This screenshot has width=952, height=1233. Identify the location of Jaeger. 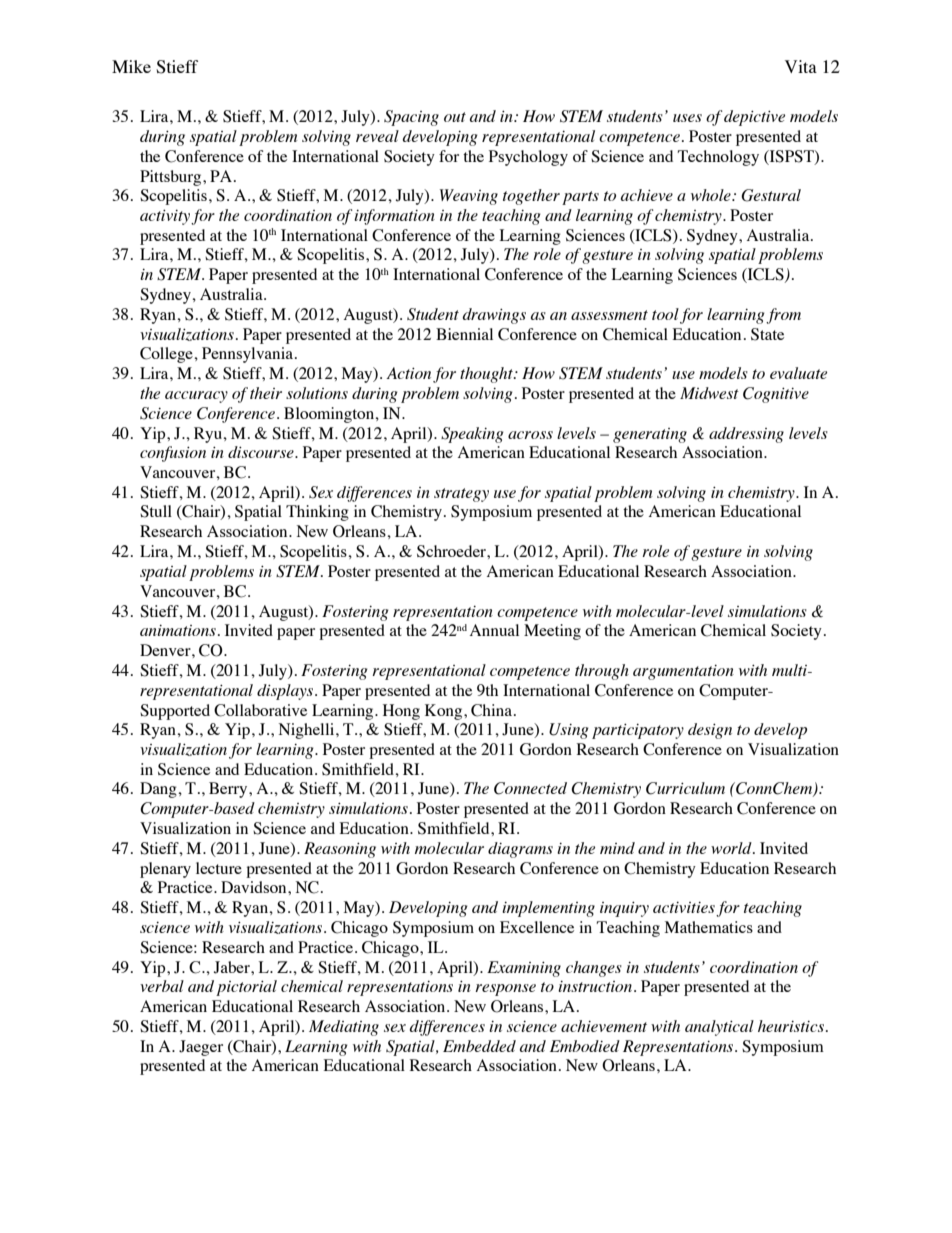
(201, 1048).
